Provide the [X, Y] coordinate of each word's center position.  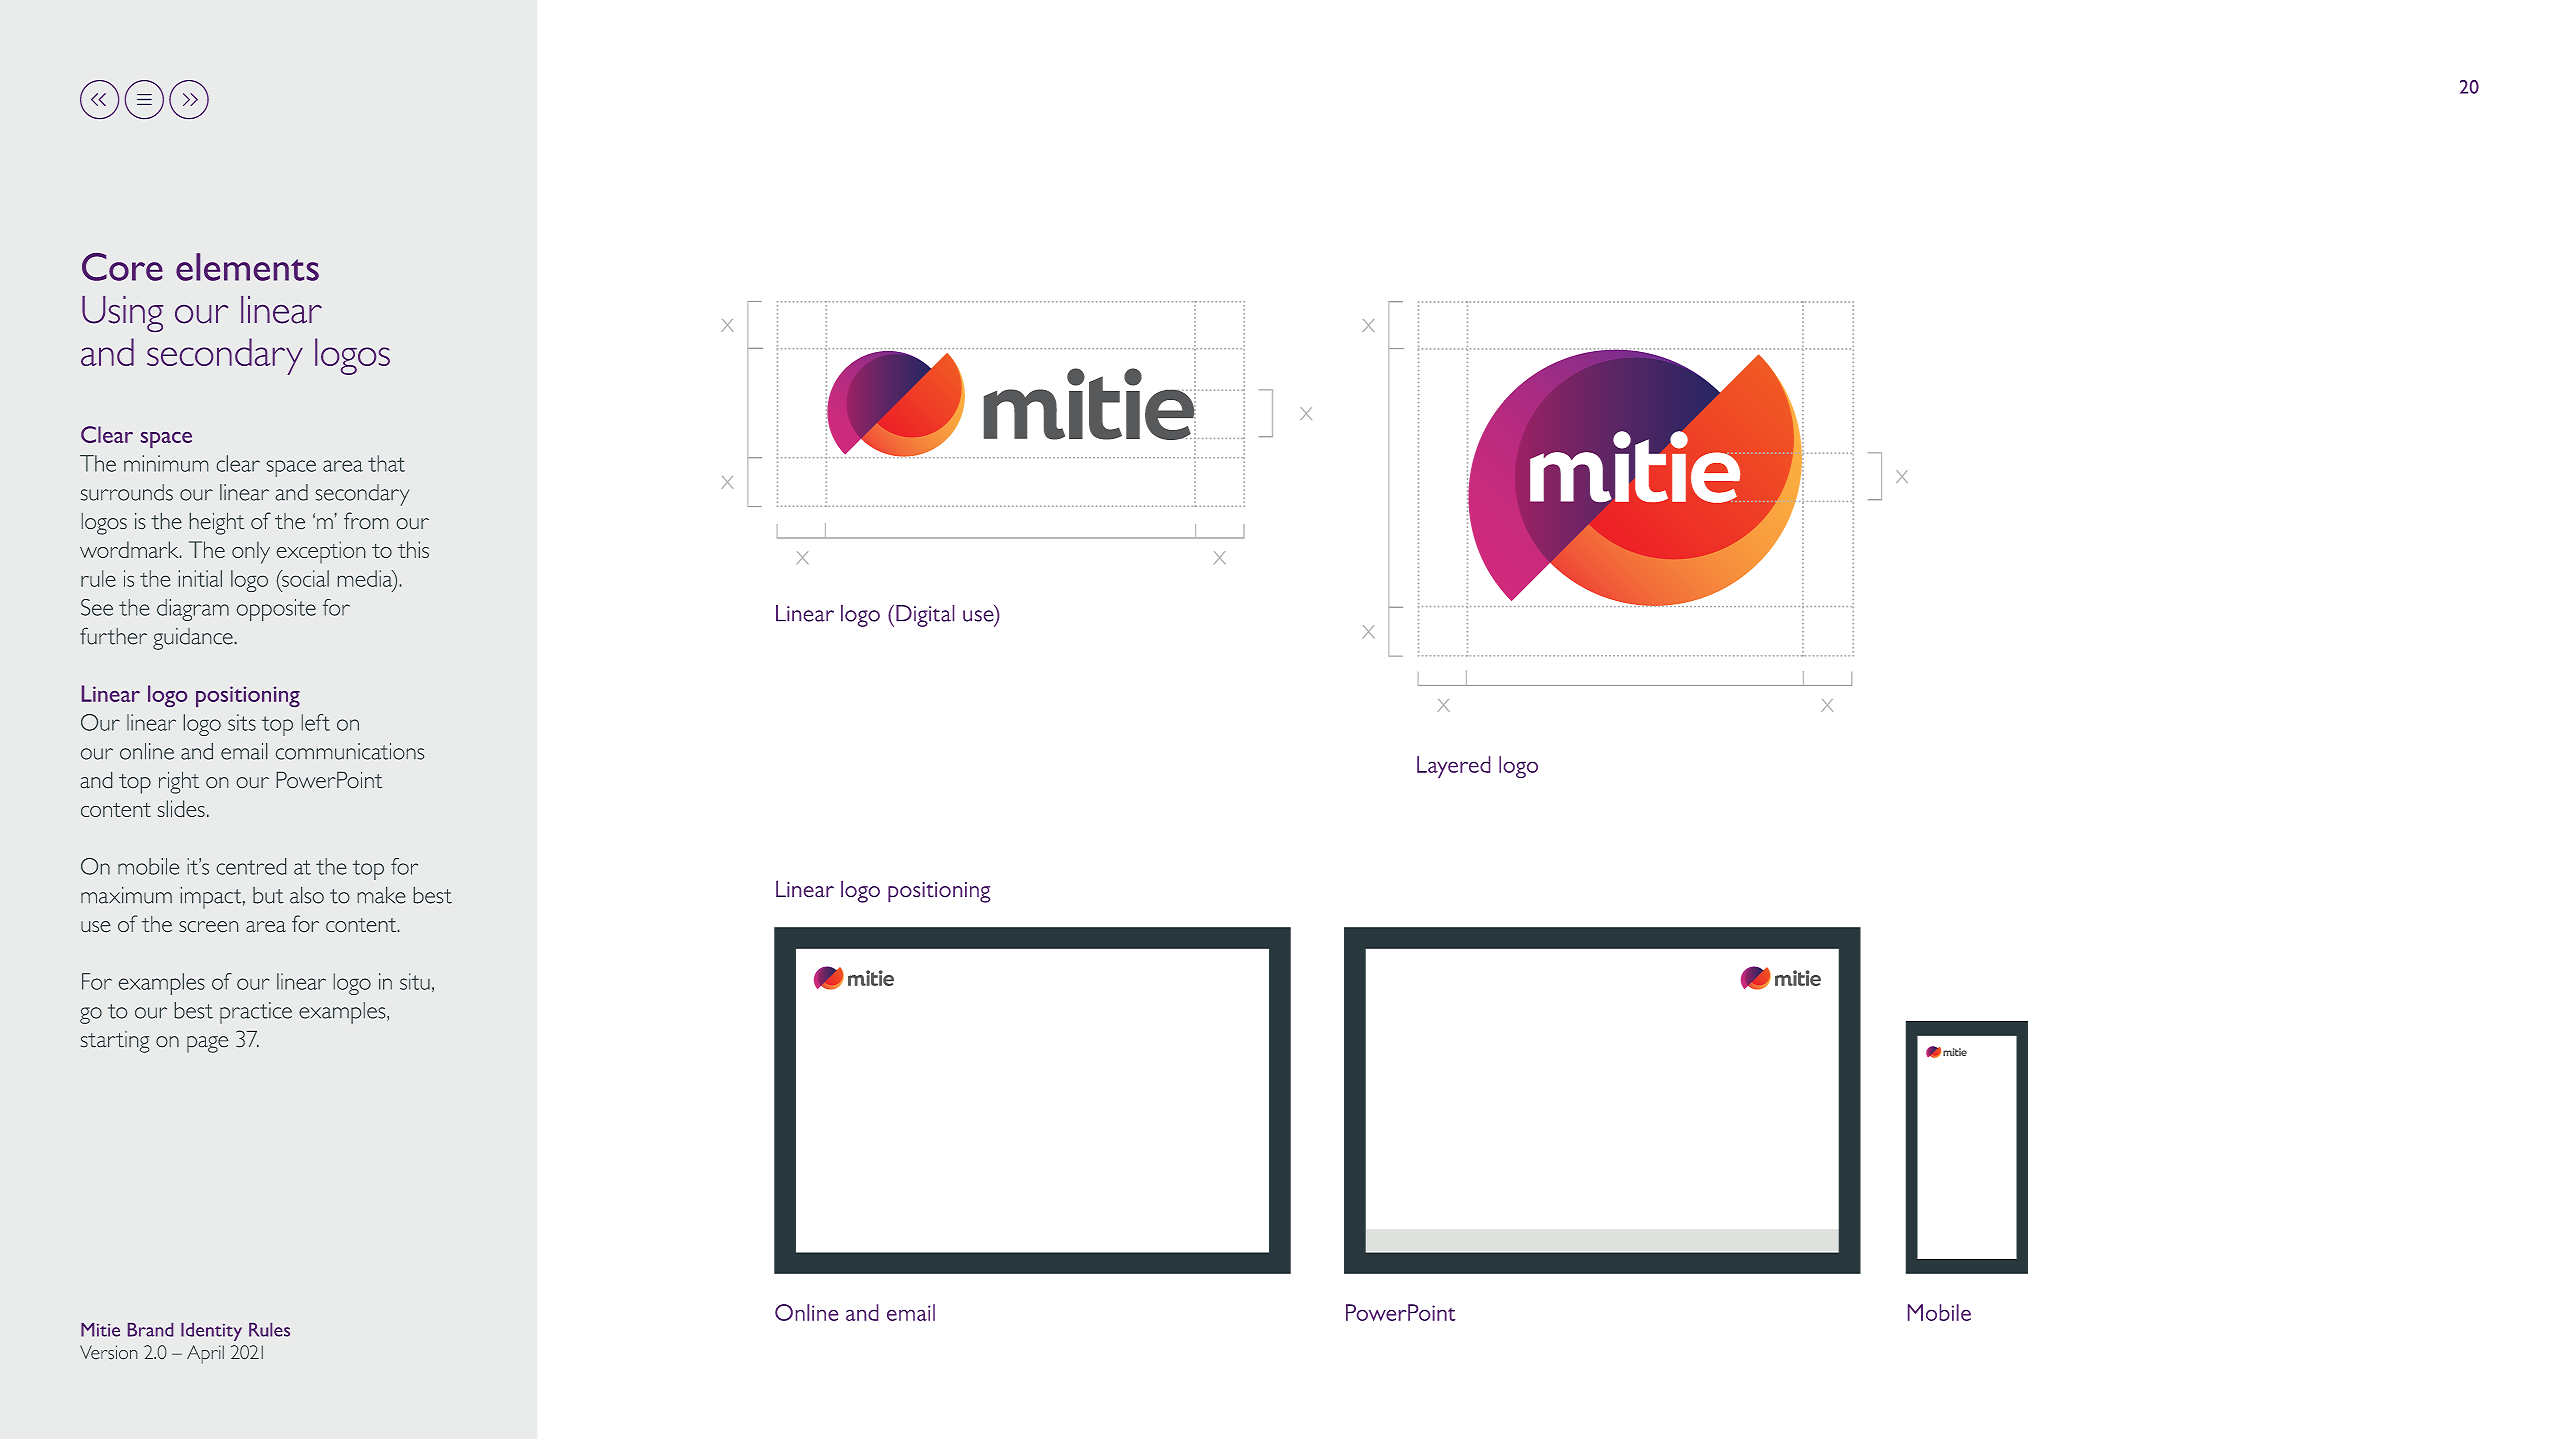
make [381, 895]
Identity [211, 1332]
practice [256, 1013]
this [413, 549]
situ [415, 981]
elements [247, 267]
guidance [193, 639]
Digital [925, 616]
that [386, 463]
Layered [1453, 767]
